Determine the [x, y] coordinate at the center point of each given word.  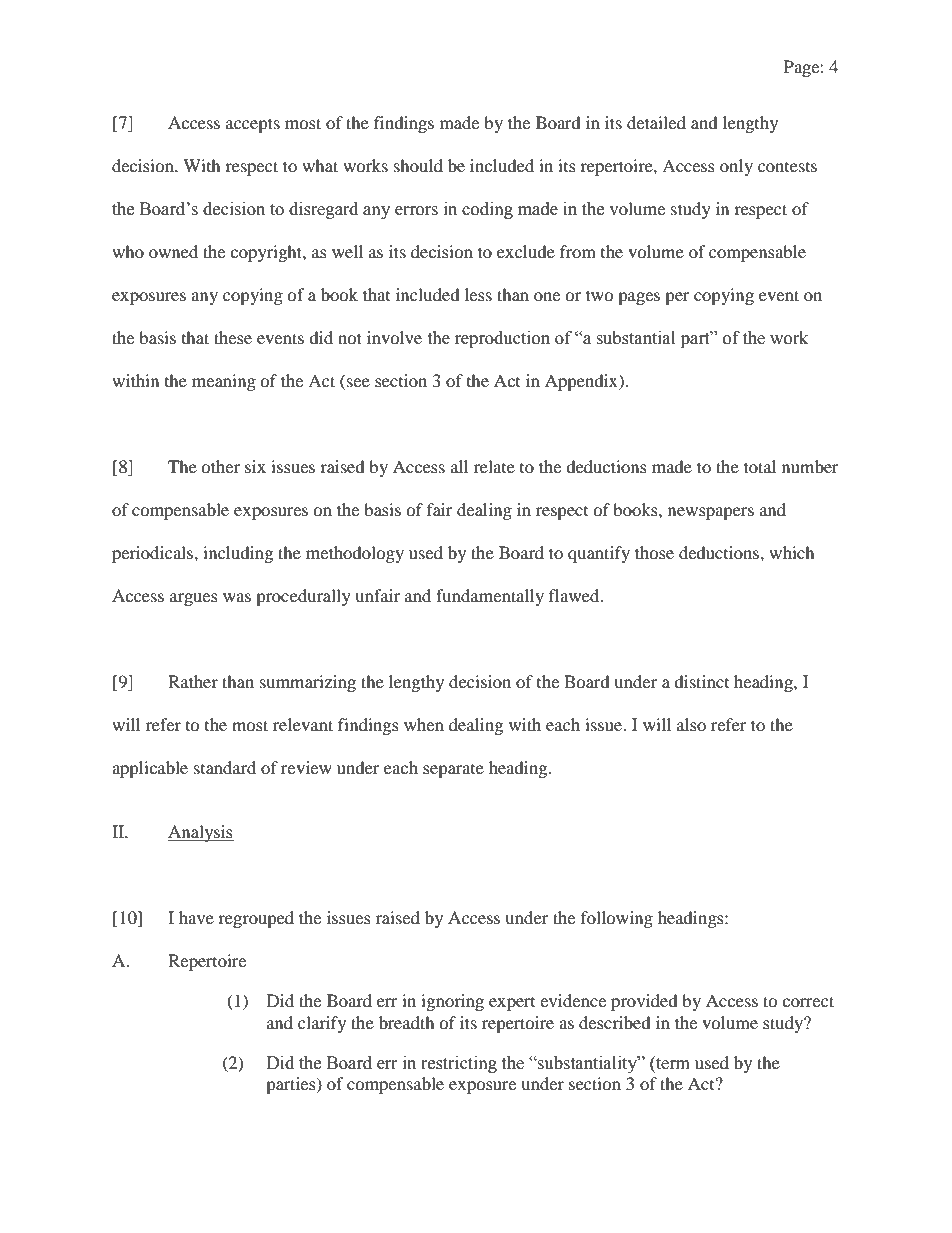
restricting [459, 1064]
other [220, 466]
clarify [322, 1024]
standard [225, 767]
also [691, 724]
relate [494, 466]
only [736, 167]
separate [453, 771]
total [760, 466]
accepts [253, 125]
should [418, 165]
